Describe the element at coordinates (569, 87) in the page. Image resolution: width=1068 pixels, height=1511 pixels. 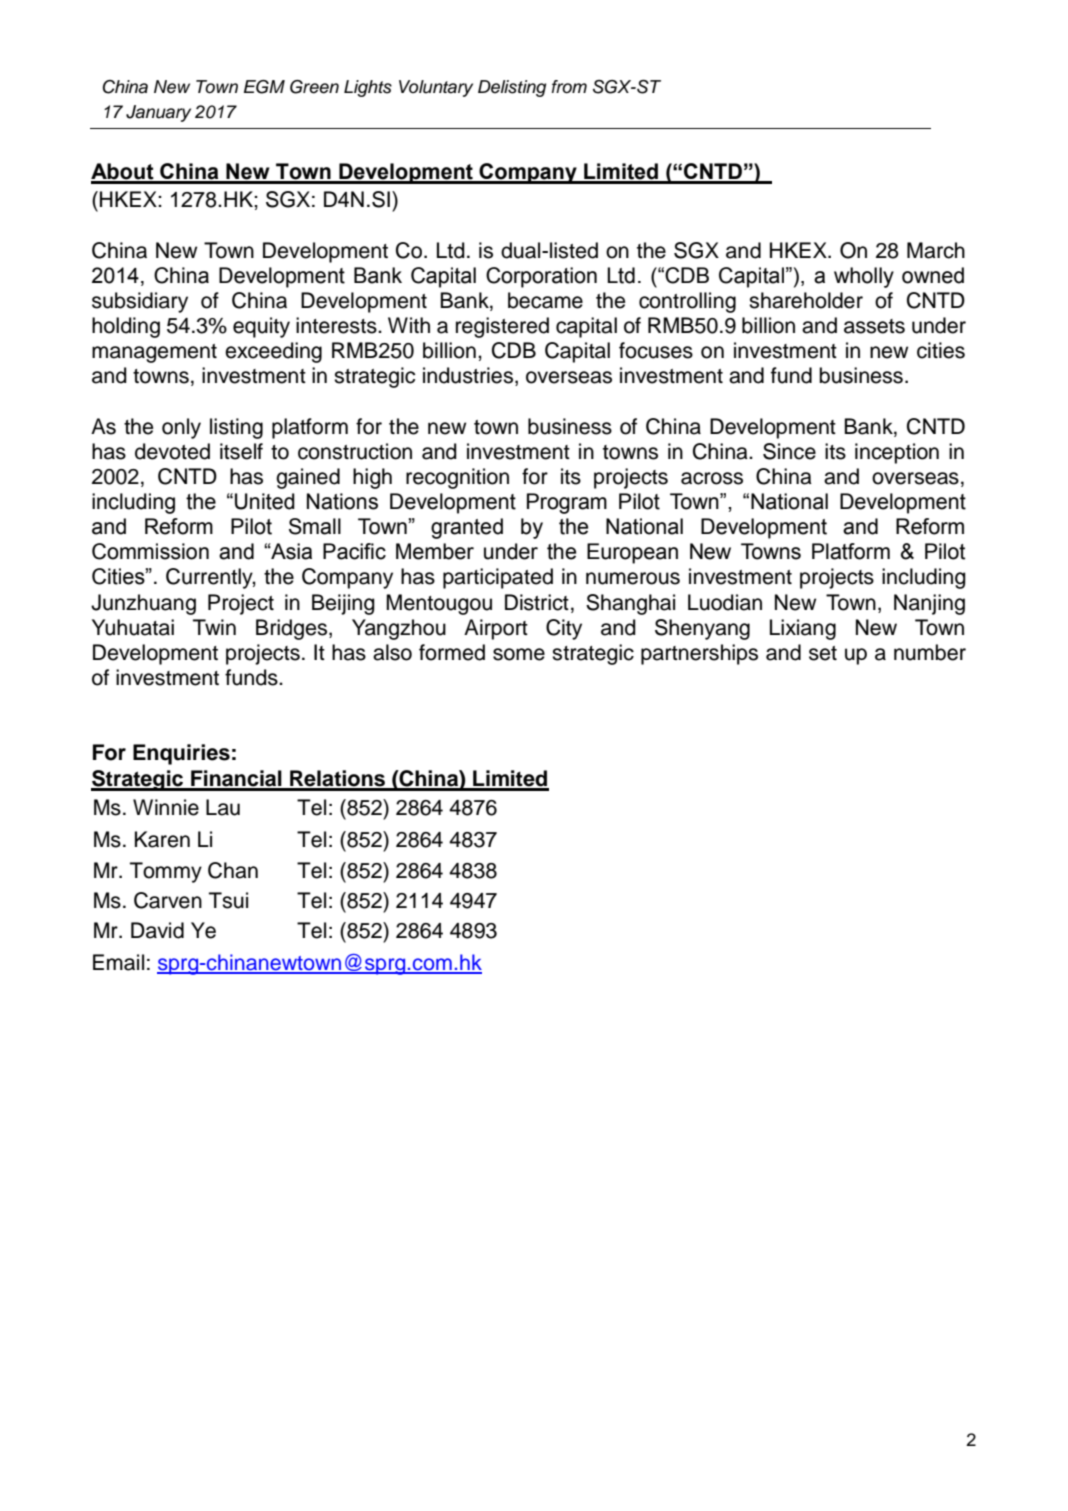
I see `from` at that location.
